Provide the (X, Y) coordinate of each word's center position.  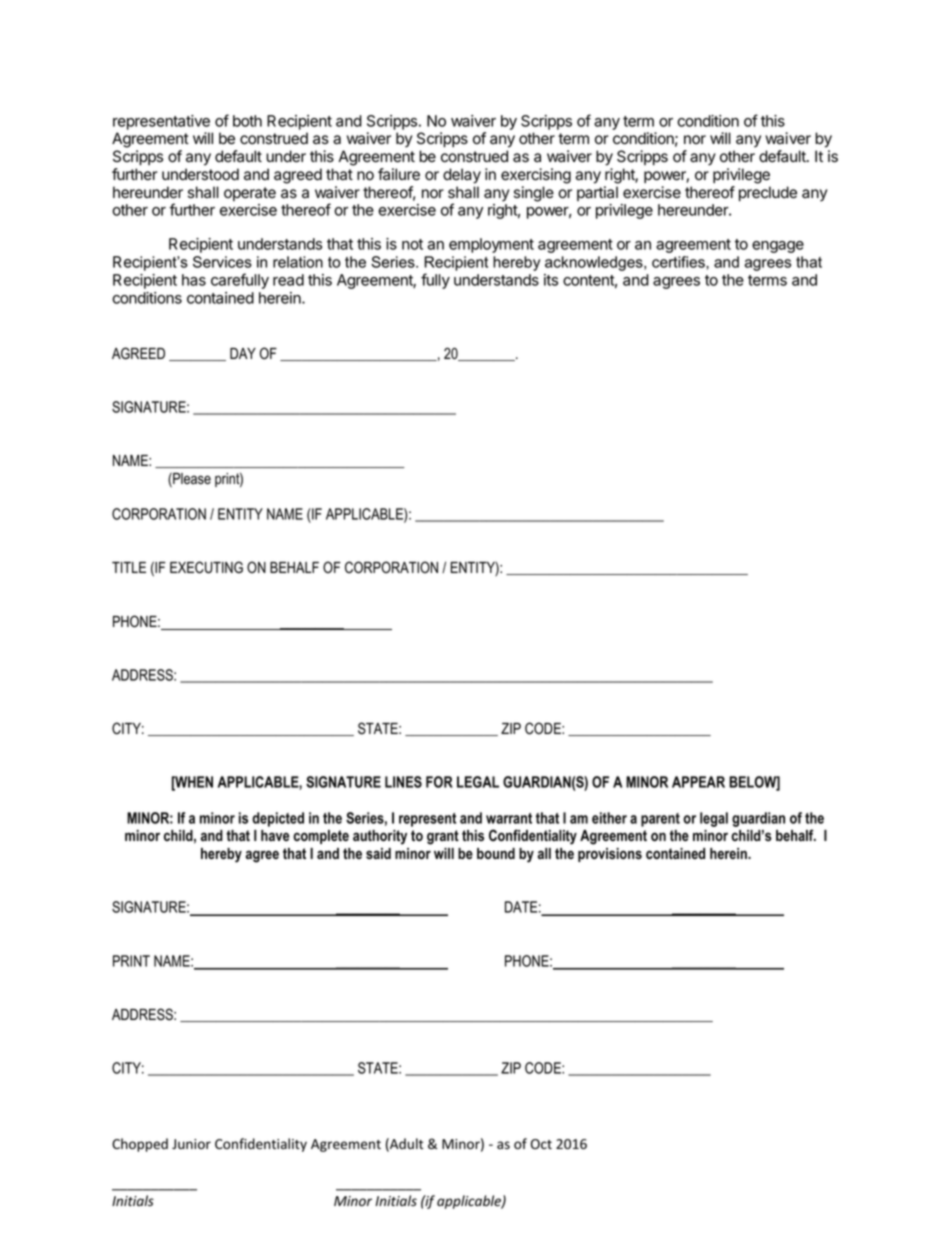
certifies (679, 262)
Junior (191, 1144)
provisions (610, 855)
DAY (243, 353)
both (247, 121)
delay (462, 176)
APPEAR (698, 782)
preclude (768, 194)
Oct (541, 1144)
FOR (439, 782)
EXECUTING (206, 567)
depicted (278, 819)
